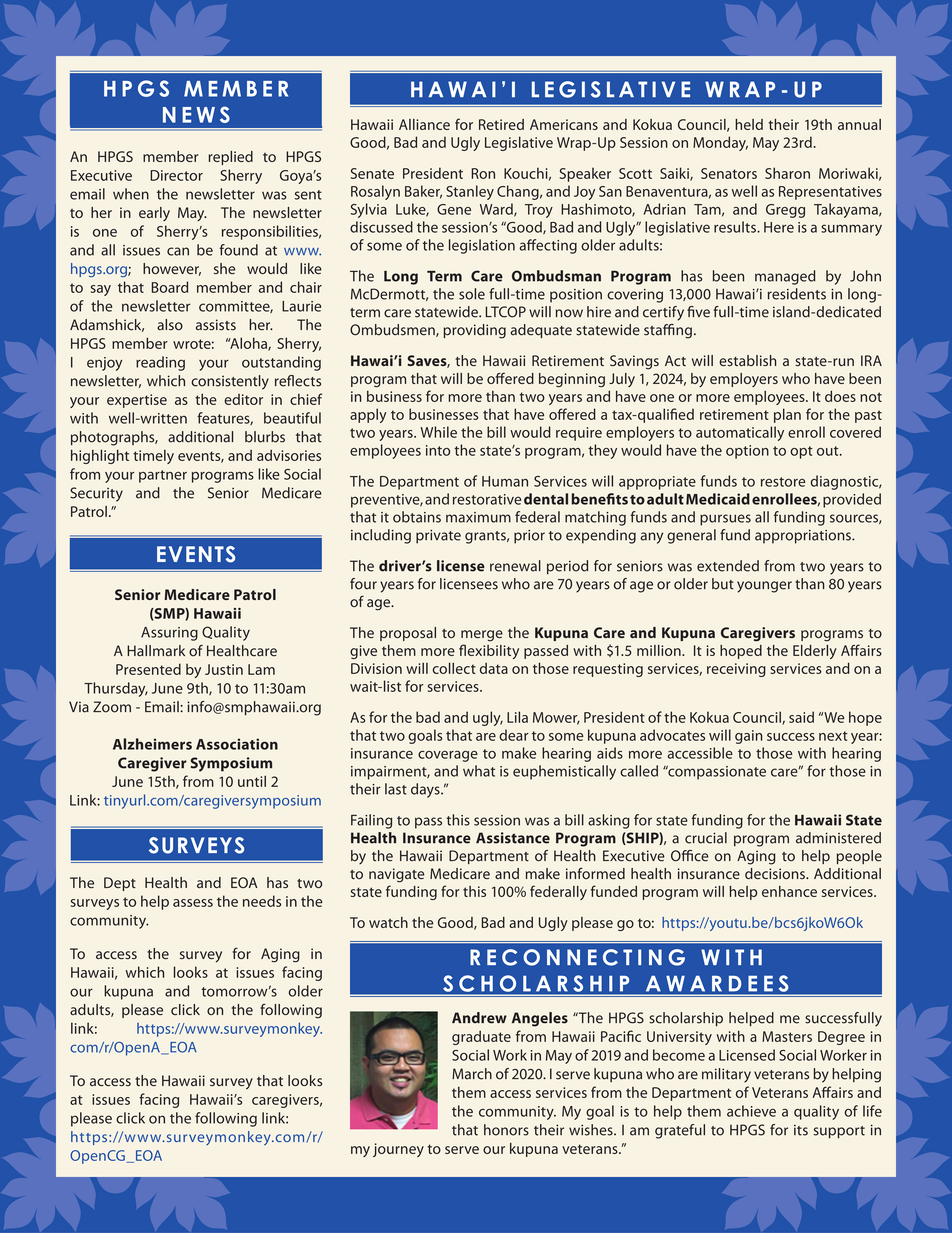  Describe the element at coordinates (706, 838) in the document. I see `crucial` at that location.
